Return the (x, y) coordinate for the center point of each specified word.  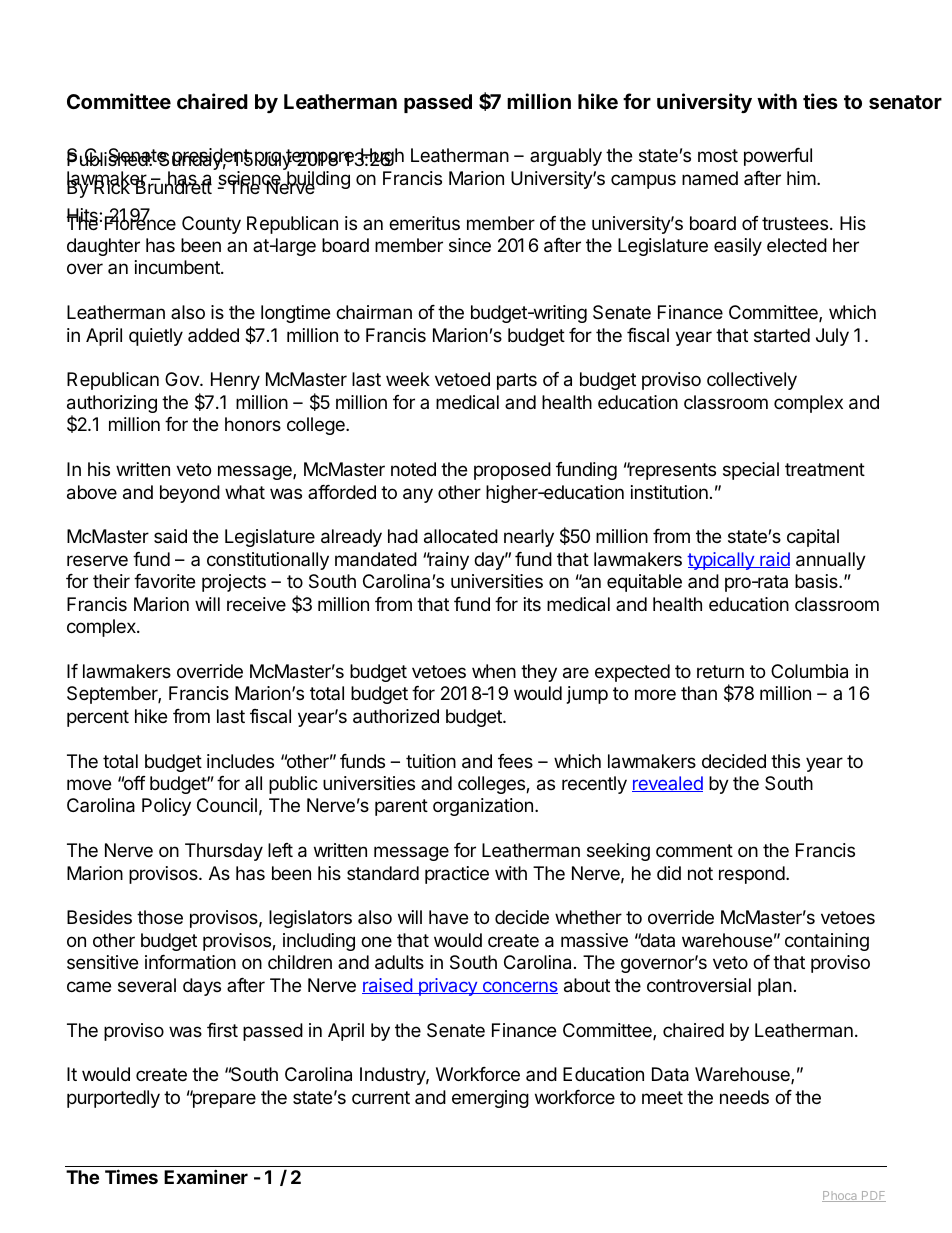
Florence (140, 222)
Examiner (206, 1176)
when (494, 671)
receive (256, 604)
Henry (235, 381)
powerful (778, 157)
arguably (566, 157)
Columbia (809, 671)
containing (827, 942)
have (448, 917)
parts (517, 381)
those (160, 917)
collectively (752, 381)
